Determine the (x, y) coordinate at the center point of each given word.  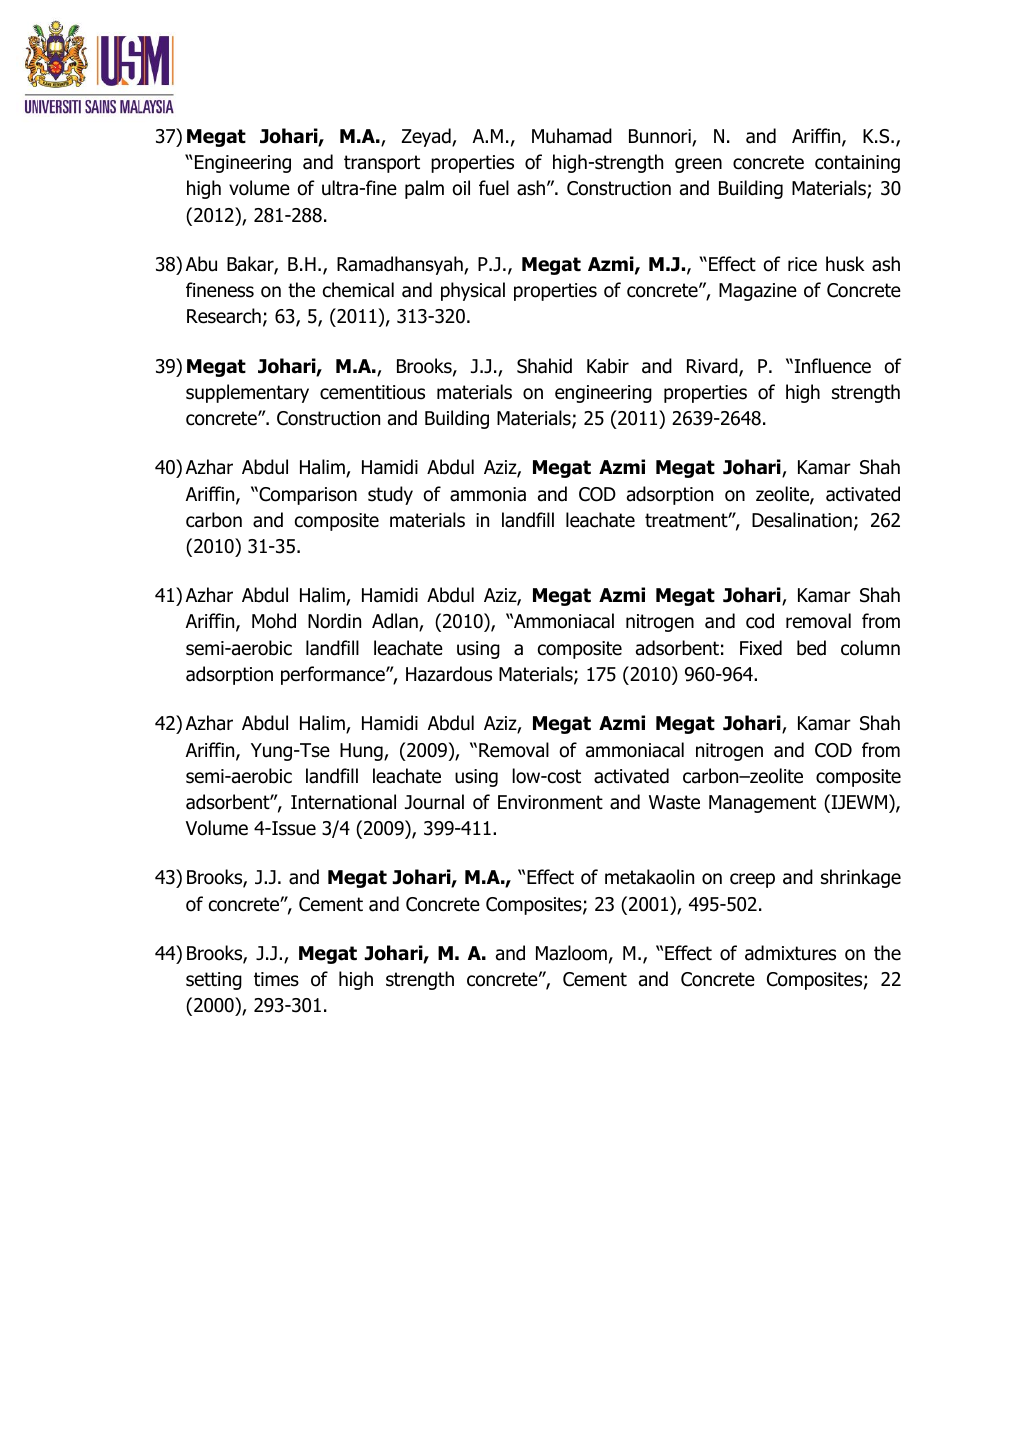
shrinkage (861, 878)
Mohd (274, 621)
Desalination (802, 520)
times (276, 979)
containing (857, 164)
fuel (494, 188)
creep (752, 880)
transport (382, 164)
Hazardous (449, 674)
